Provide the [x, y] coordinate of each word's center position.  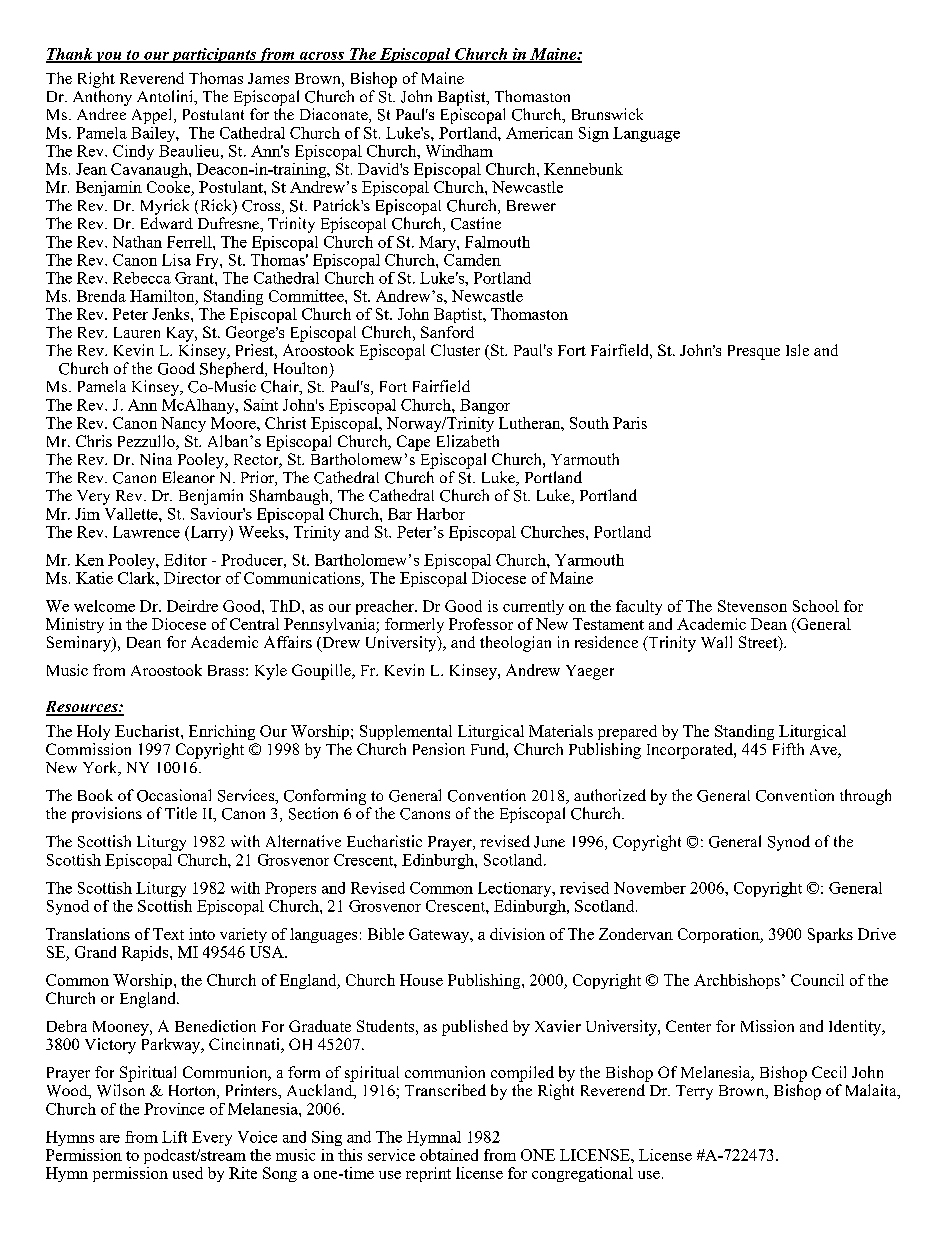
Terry [694, 1092]
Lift [174, 1137]
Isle [797, 350]
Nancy [183, 424]
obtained [449, 1155]
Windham [459, 151]
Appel [153, 116]
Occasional [174, 795]
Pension [439, 749]
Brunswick [607, 114]
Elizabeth [468, 441]
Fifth [788, 749]
